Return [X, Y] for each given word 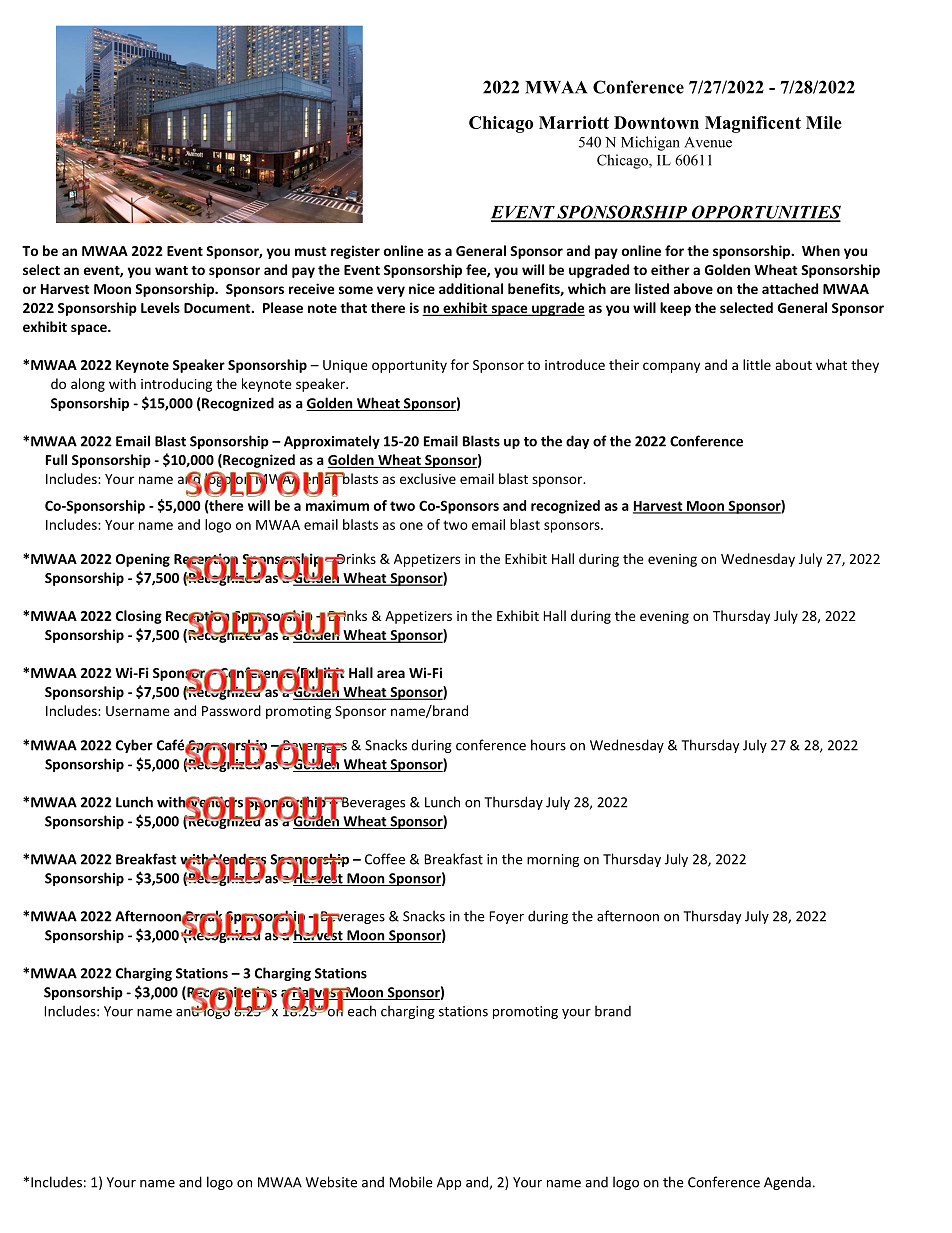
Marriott [574, 122]
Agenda [787, 1183]
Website [331, 1182]
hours [548, 745]
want [171, 270]
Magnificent [753, 124]
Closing [139, 617]
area [391, 674]
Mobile [411, 1182]
